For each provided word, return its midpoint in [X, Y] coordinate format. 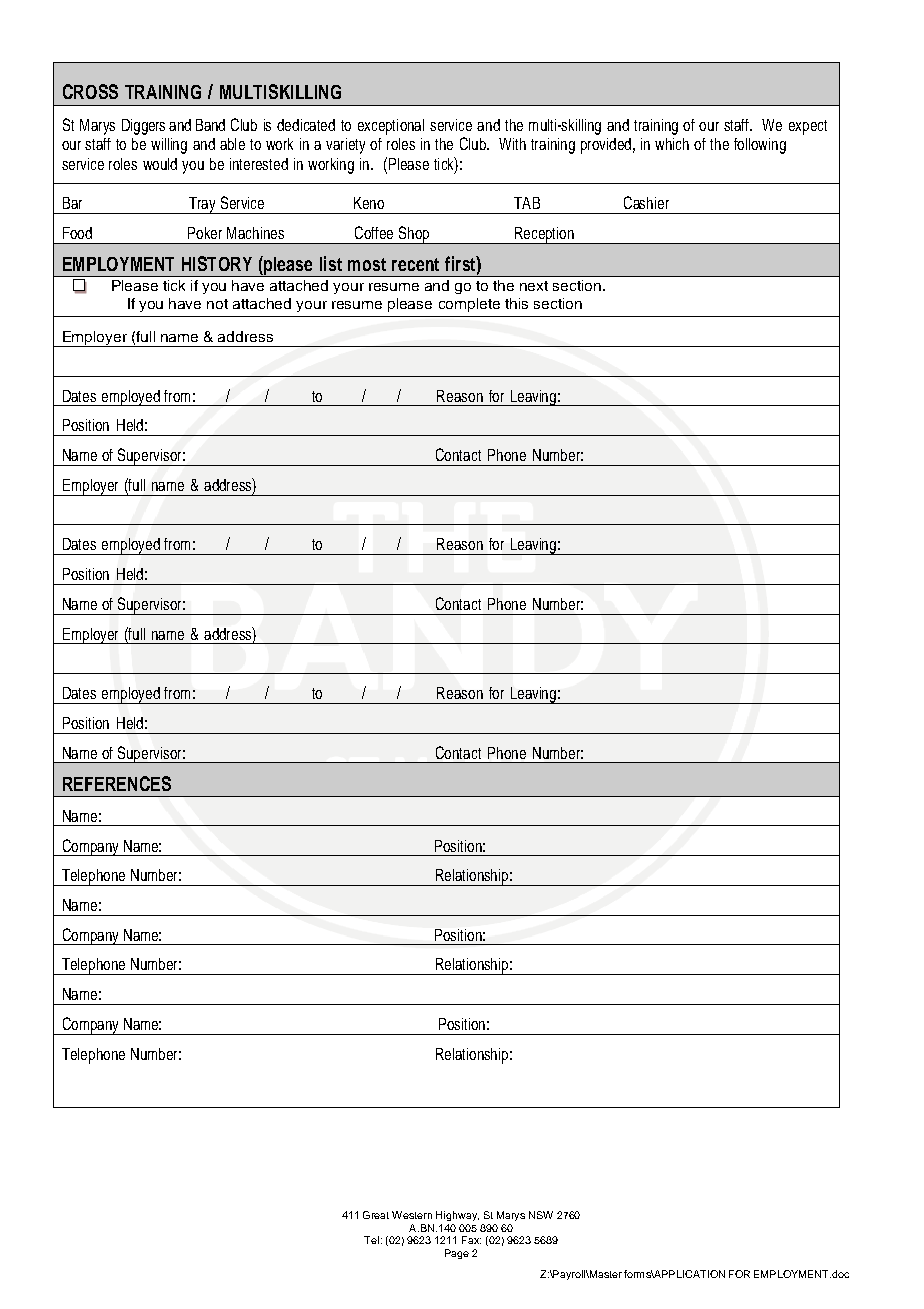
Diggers [143, 127]
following [760, 146]
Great [376, 1215]
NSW [541, 1215]
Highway [457, 1216]
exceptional [391, 127]
